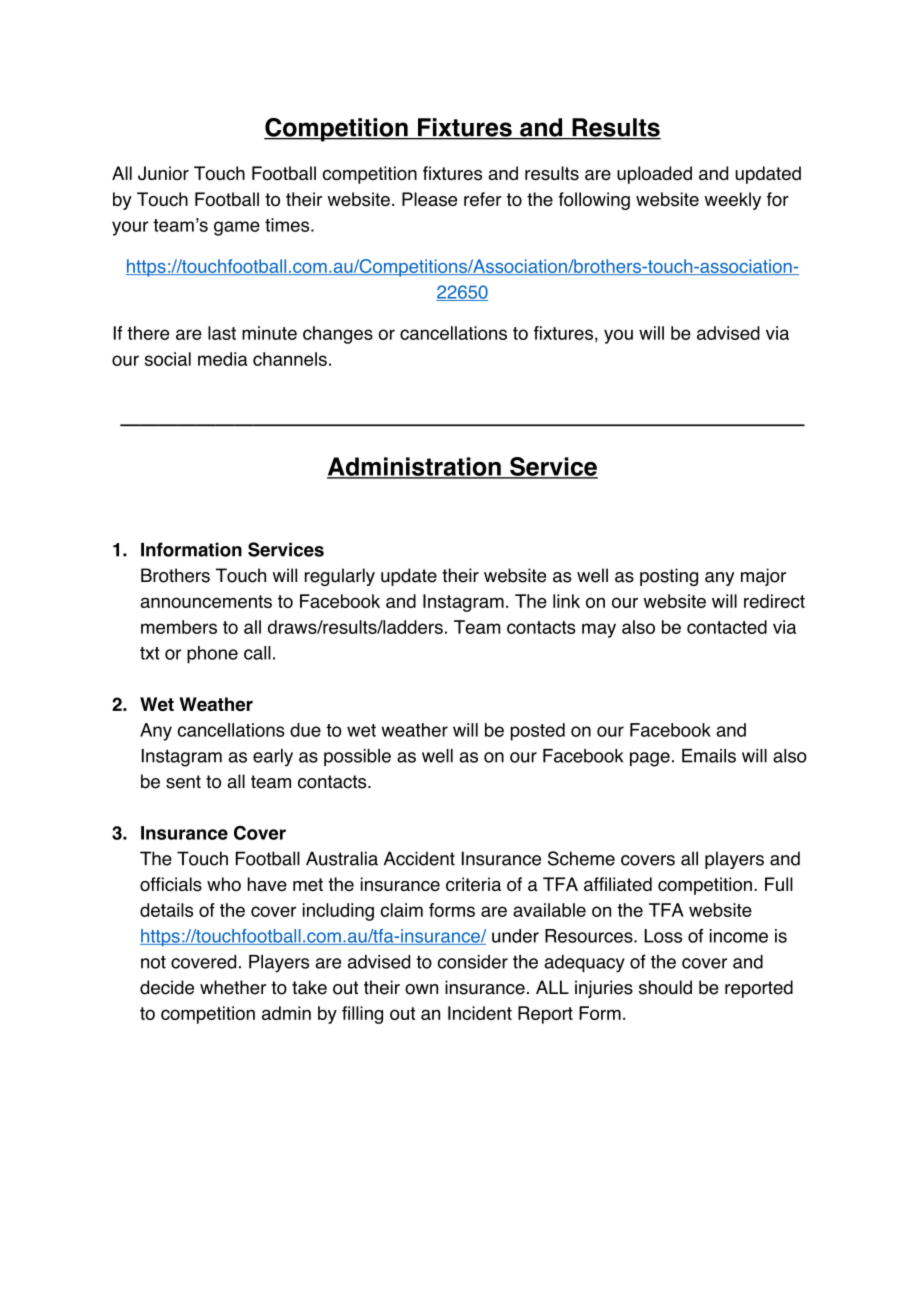 Image resolution: width=924 pixels, height=1308 pixels. Describe the element at coordinates (538, 732) in the document. I see `posted` at that location.
